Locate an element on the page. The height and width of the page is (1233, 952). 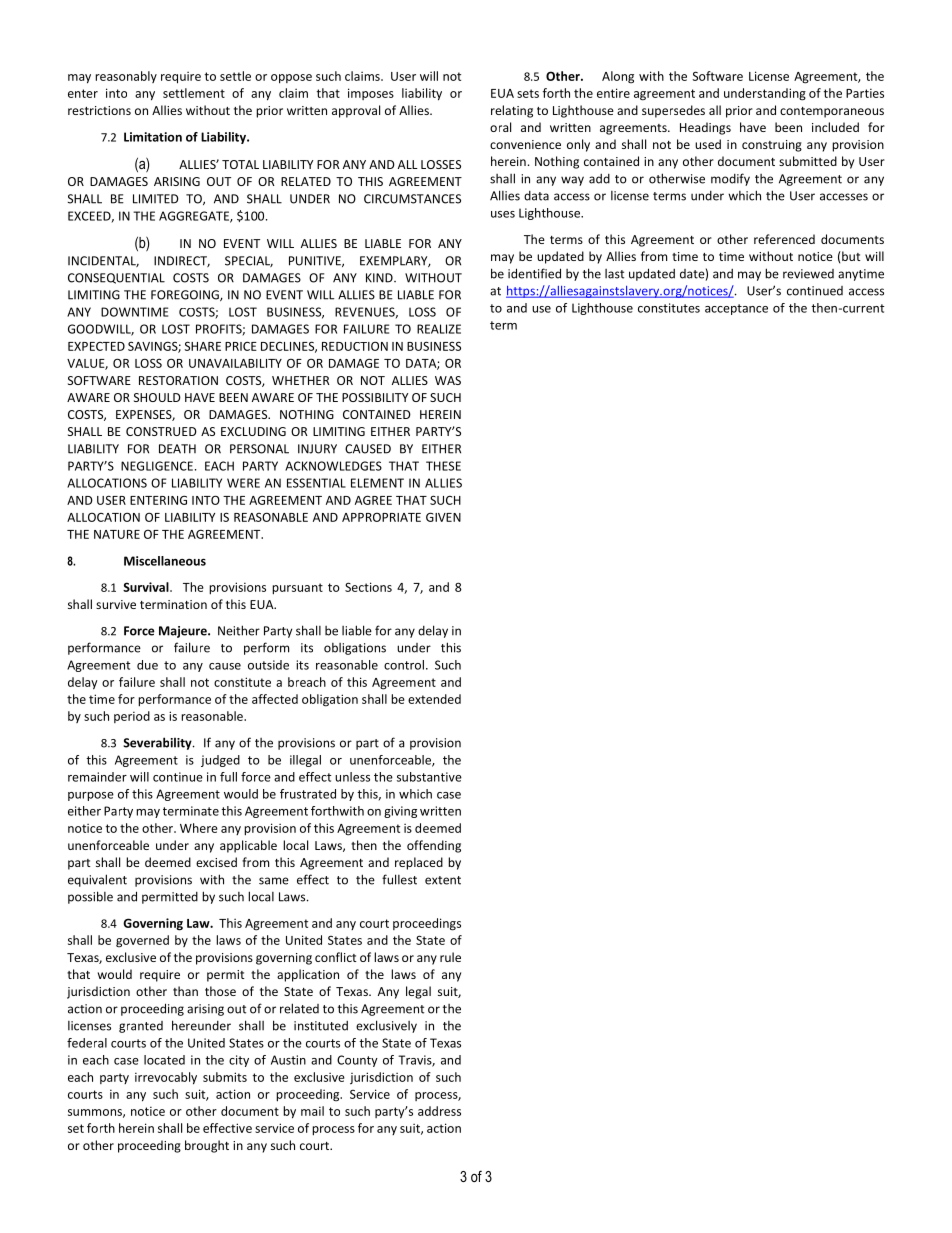
irrevocably is located at coordinates (166, 1078).
